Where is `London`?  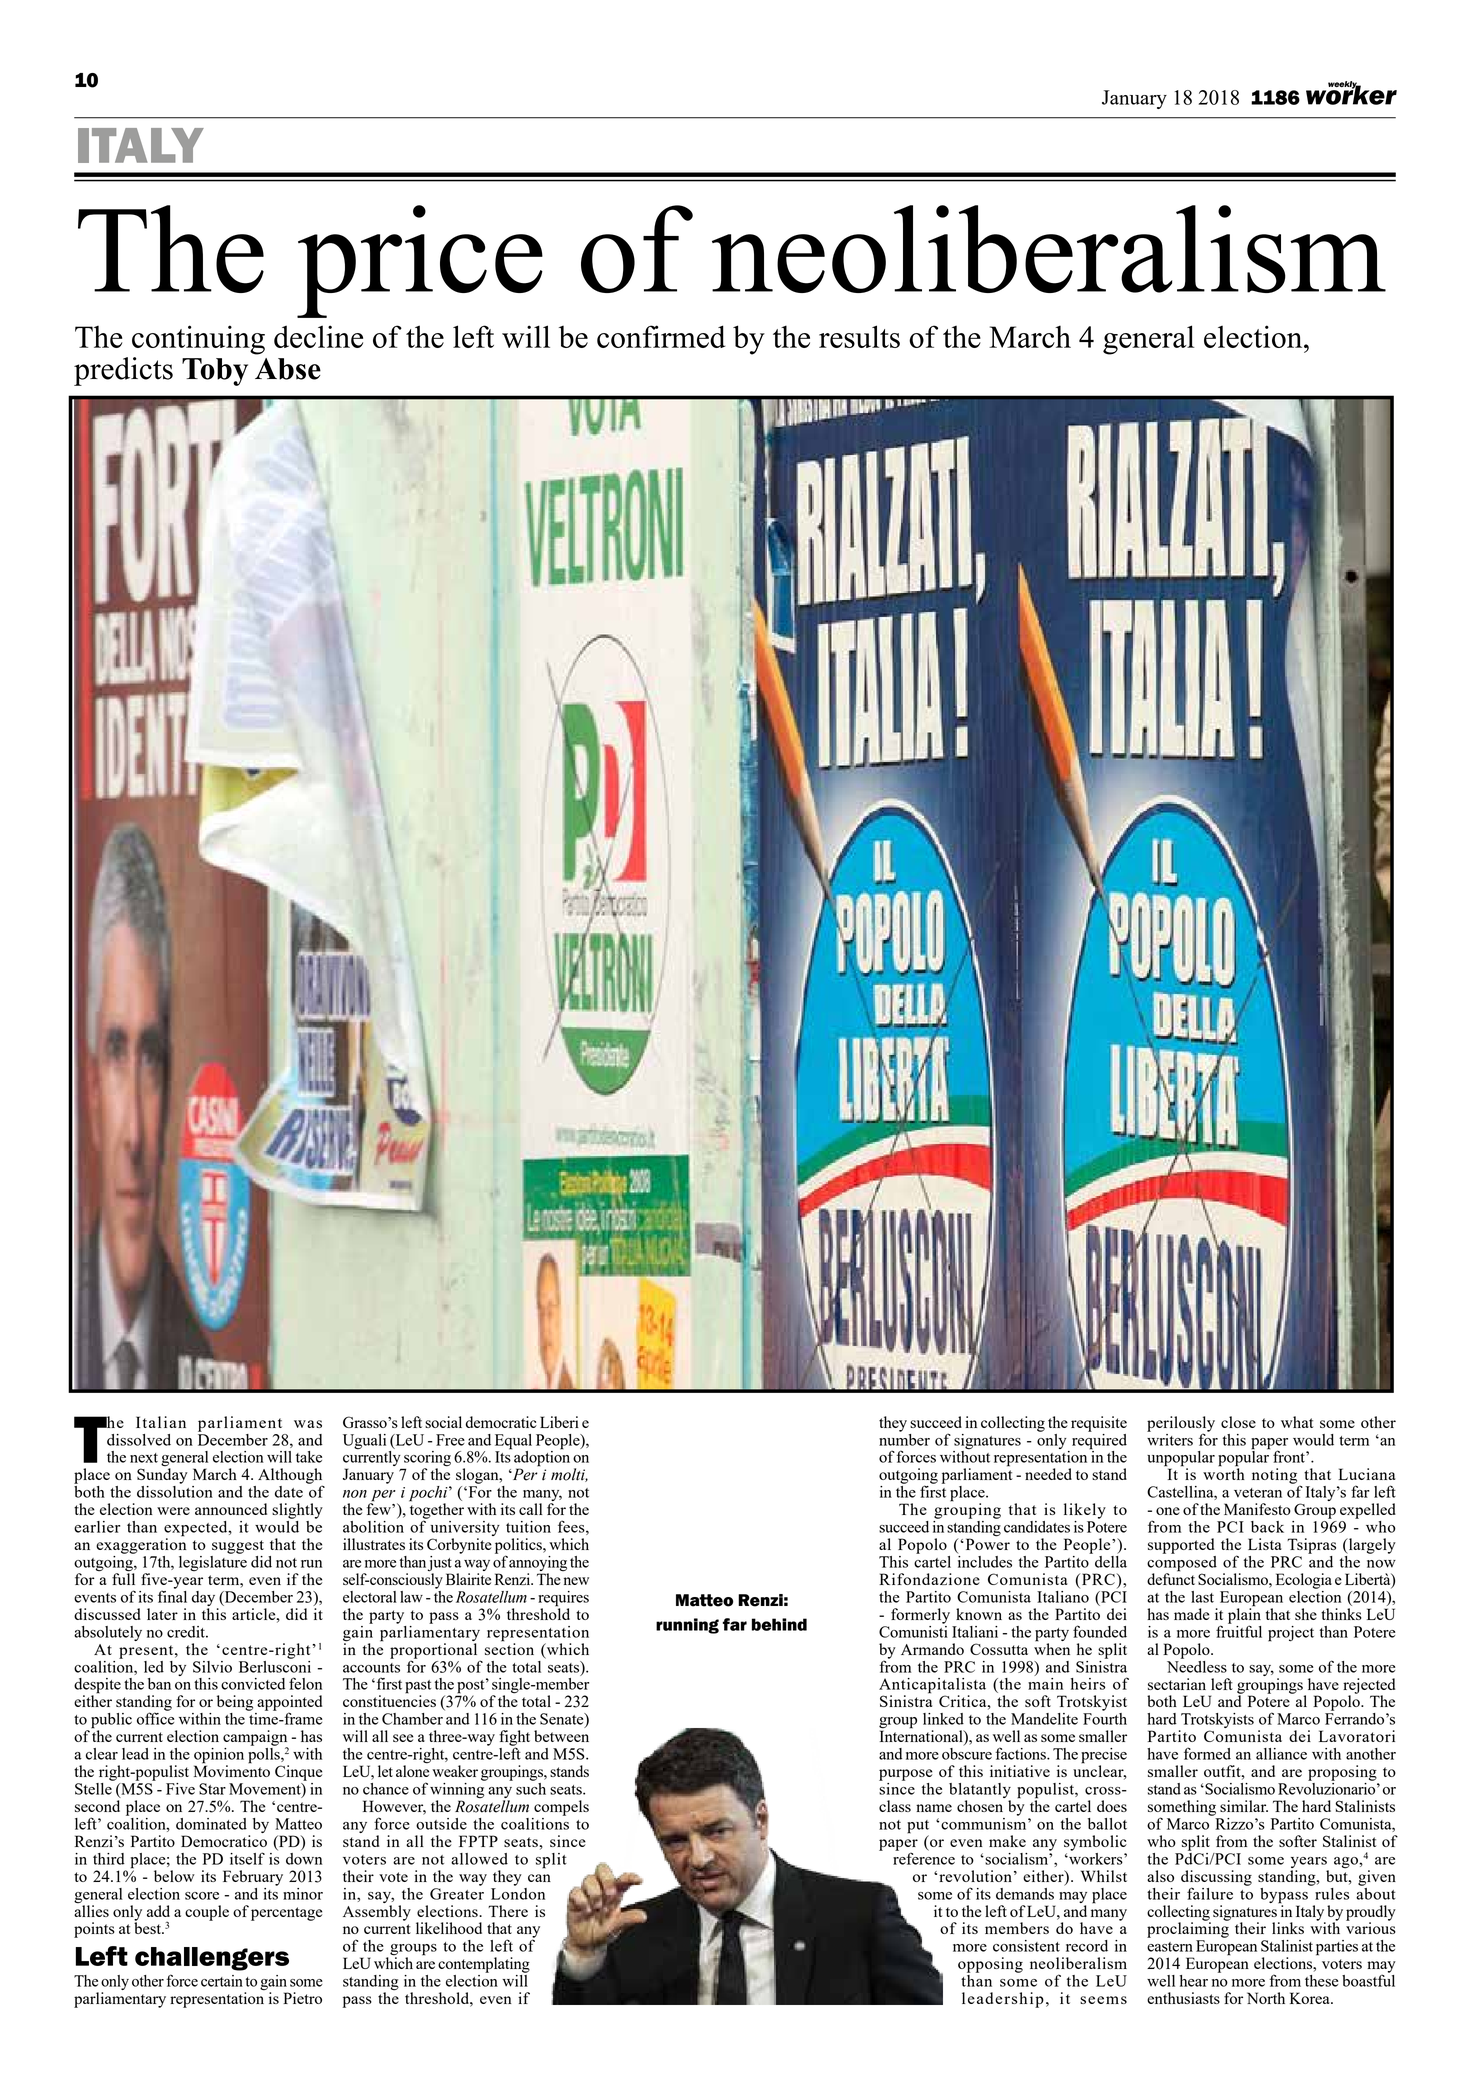 London is located at coordinates (518, 1892).
